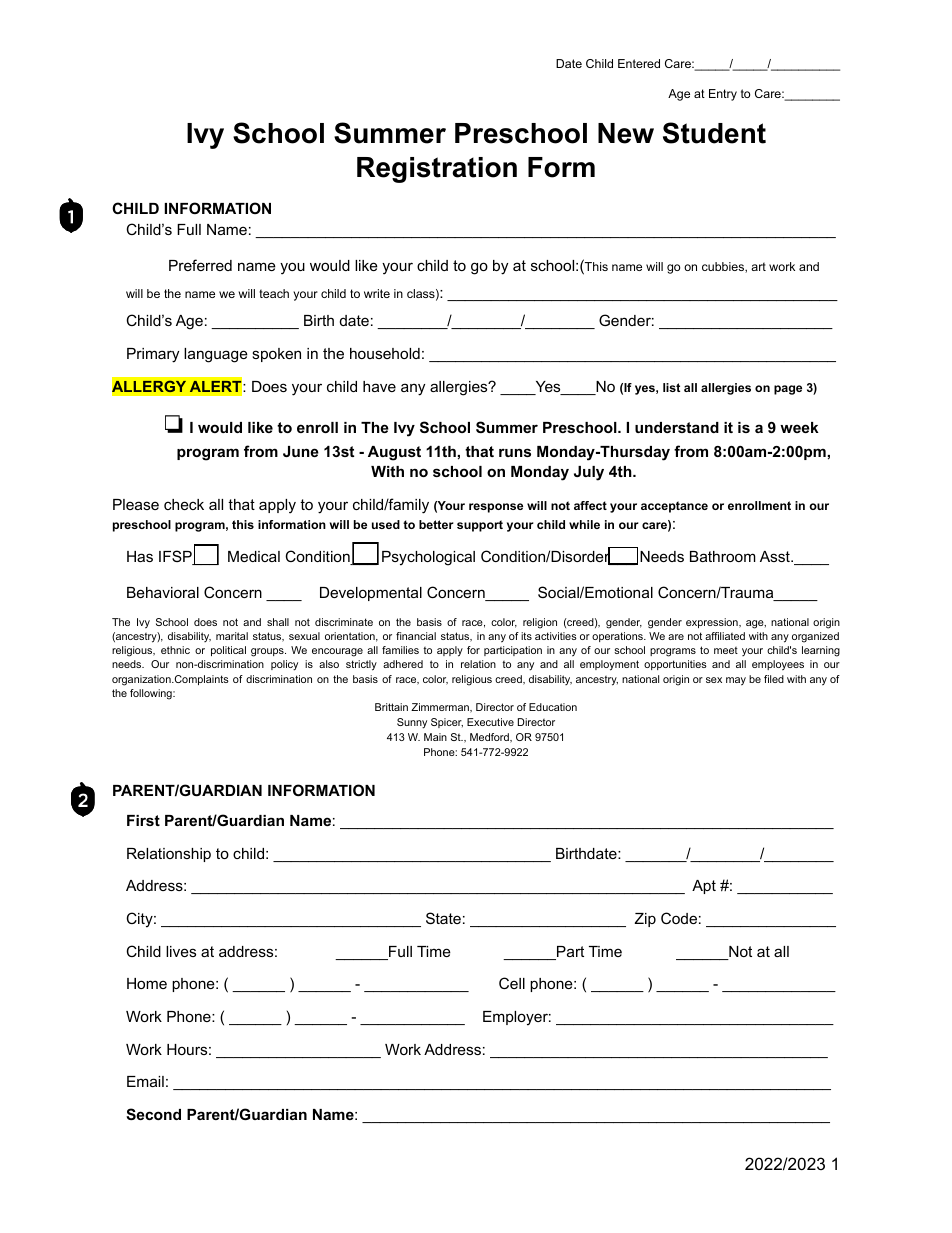 Image resolution: width=952 pixels, height=1233 pixels. I want to click on week, so click(799, 427).
